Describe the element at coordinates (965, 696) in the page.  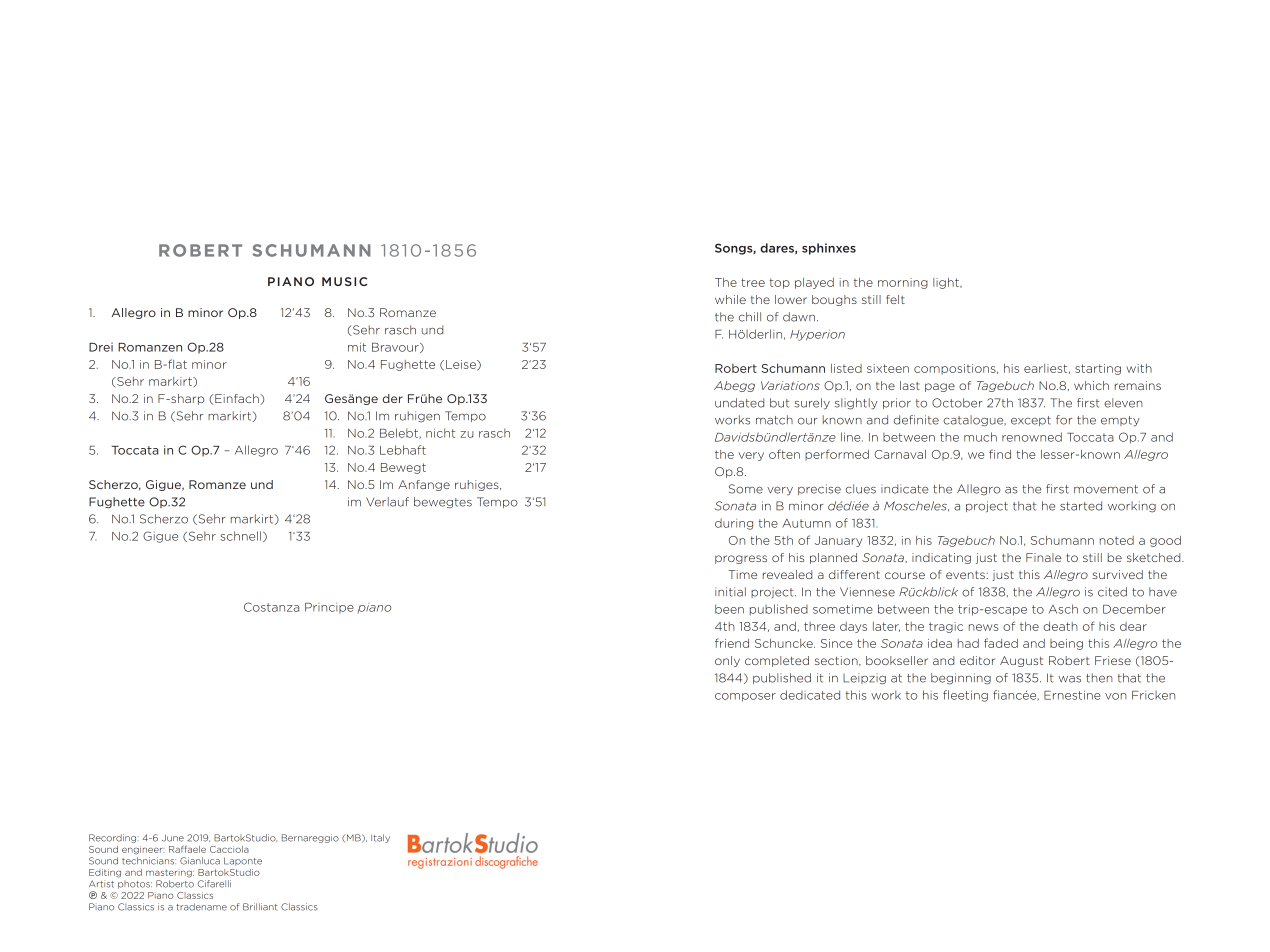
I see `fleeting` at that location.
